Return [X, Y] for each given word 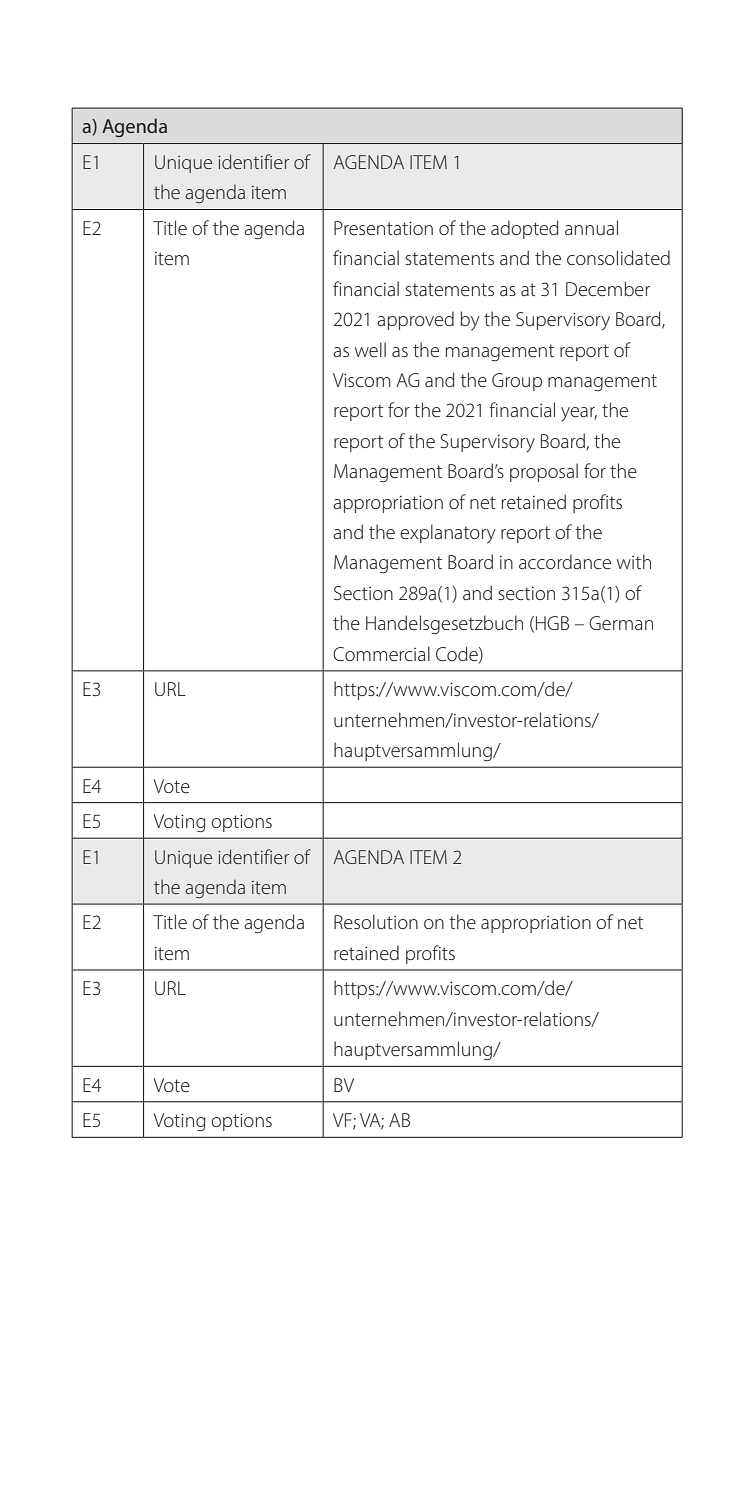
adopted [525, 229]
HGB [552, 623]
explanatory [448, 534]
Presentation [383, 228]
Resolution [376, 921]
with [634, 561]
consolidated [618, 257]
